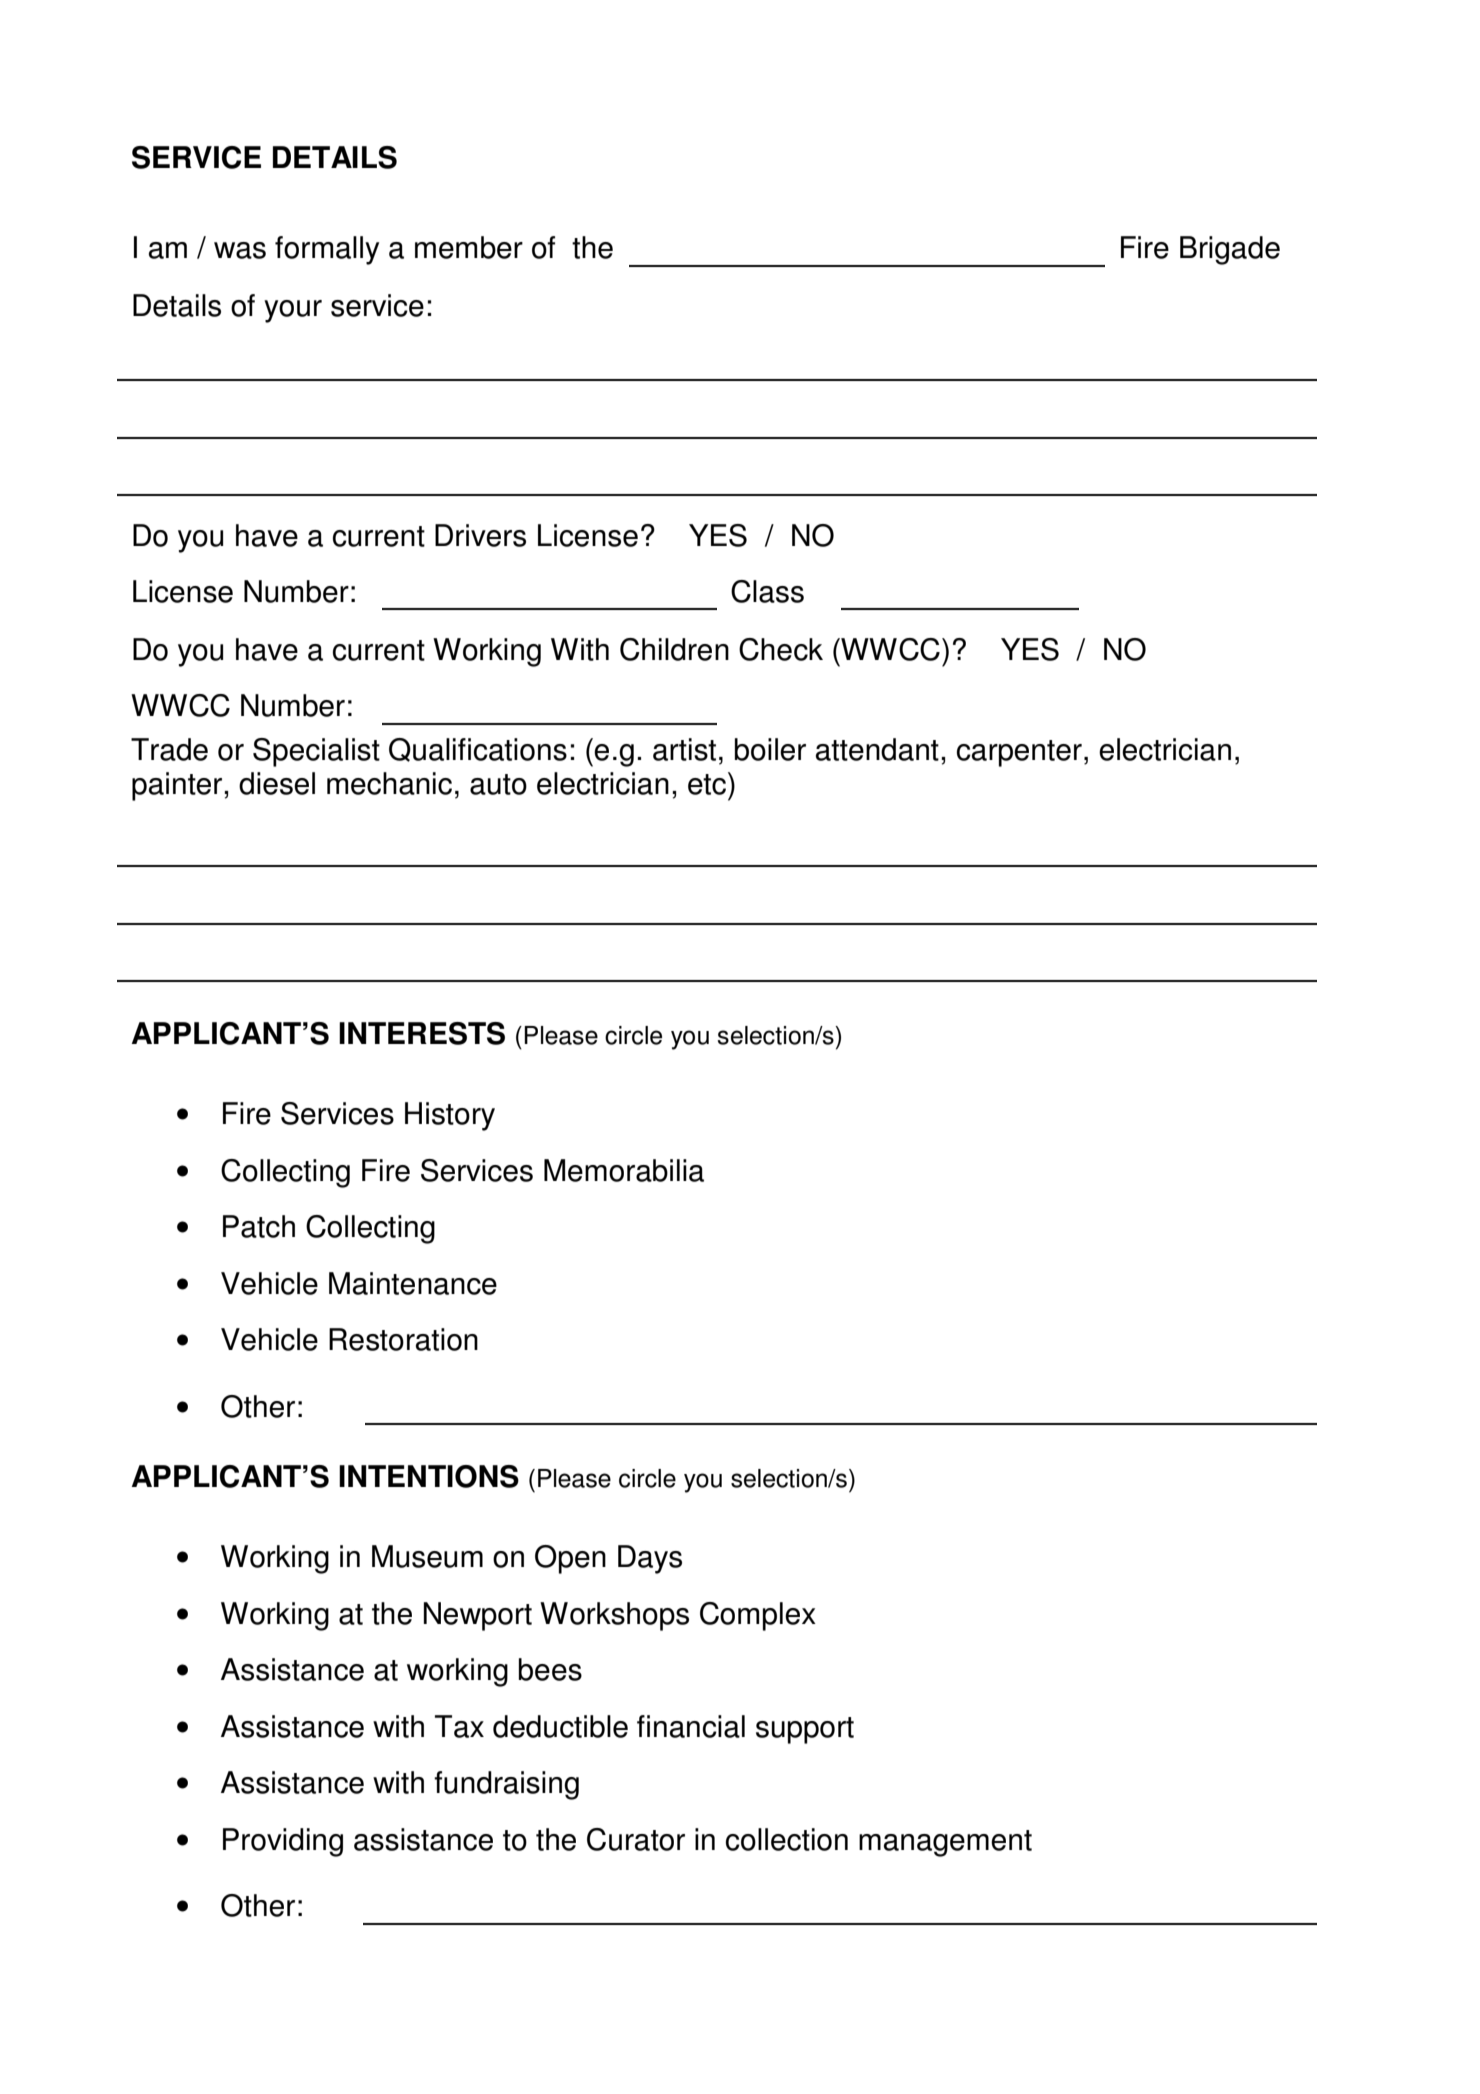 The width and height of the document is (1480, 2094). Describe the element at coordinates (422, 1033) in the document. I see `INTERESTS` at that location.
